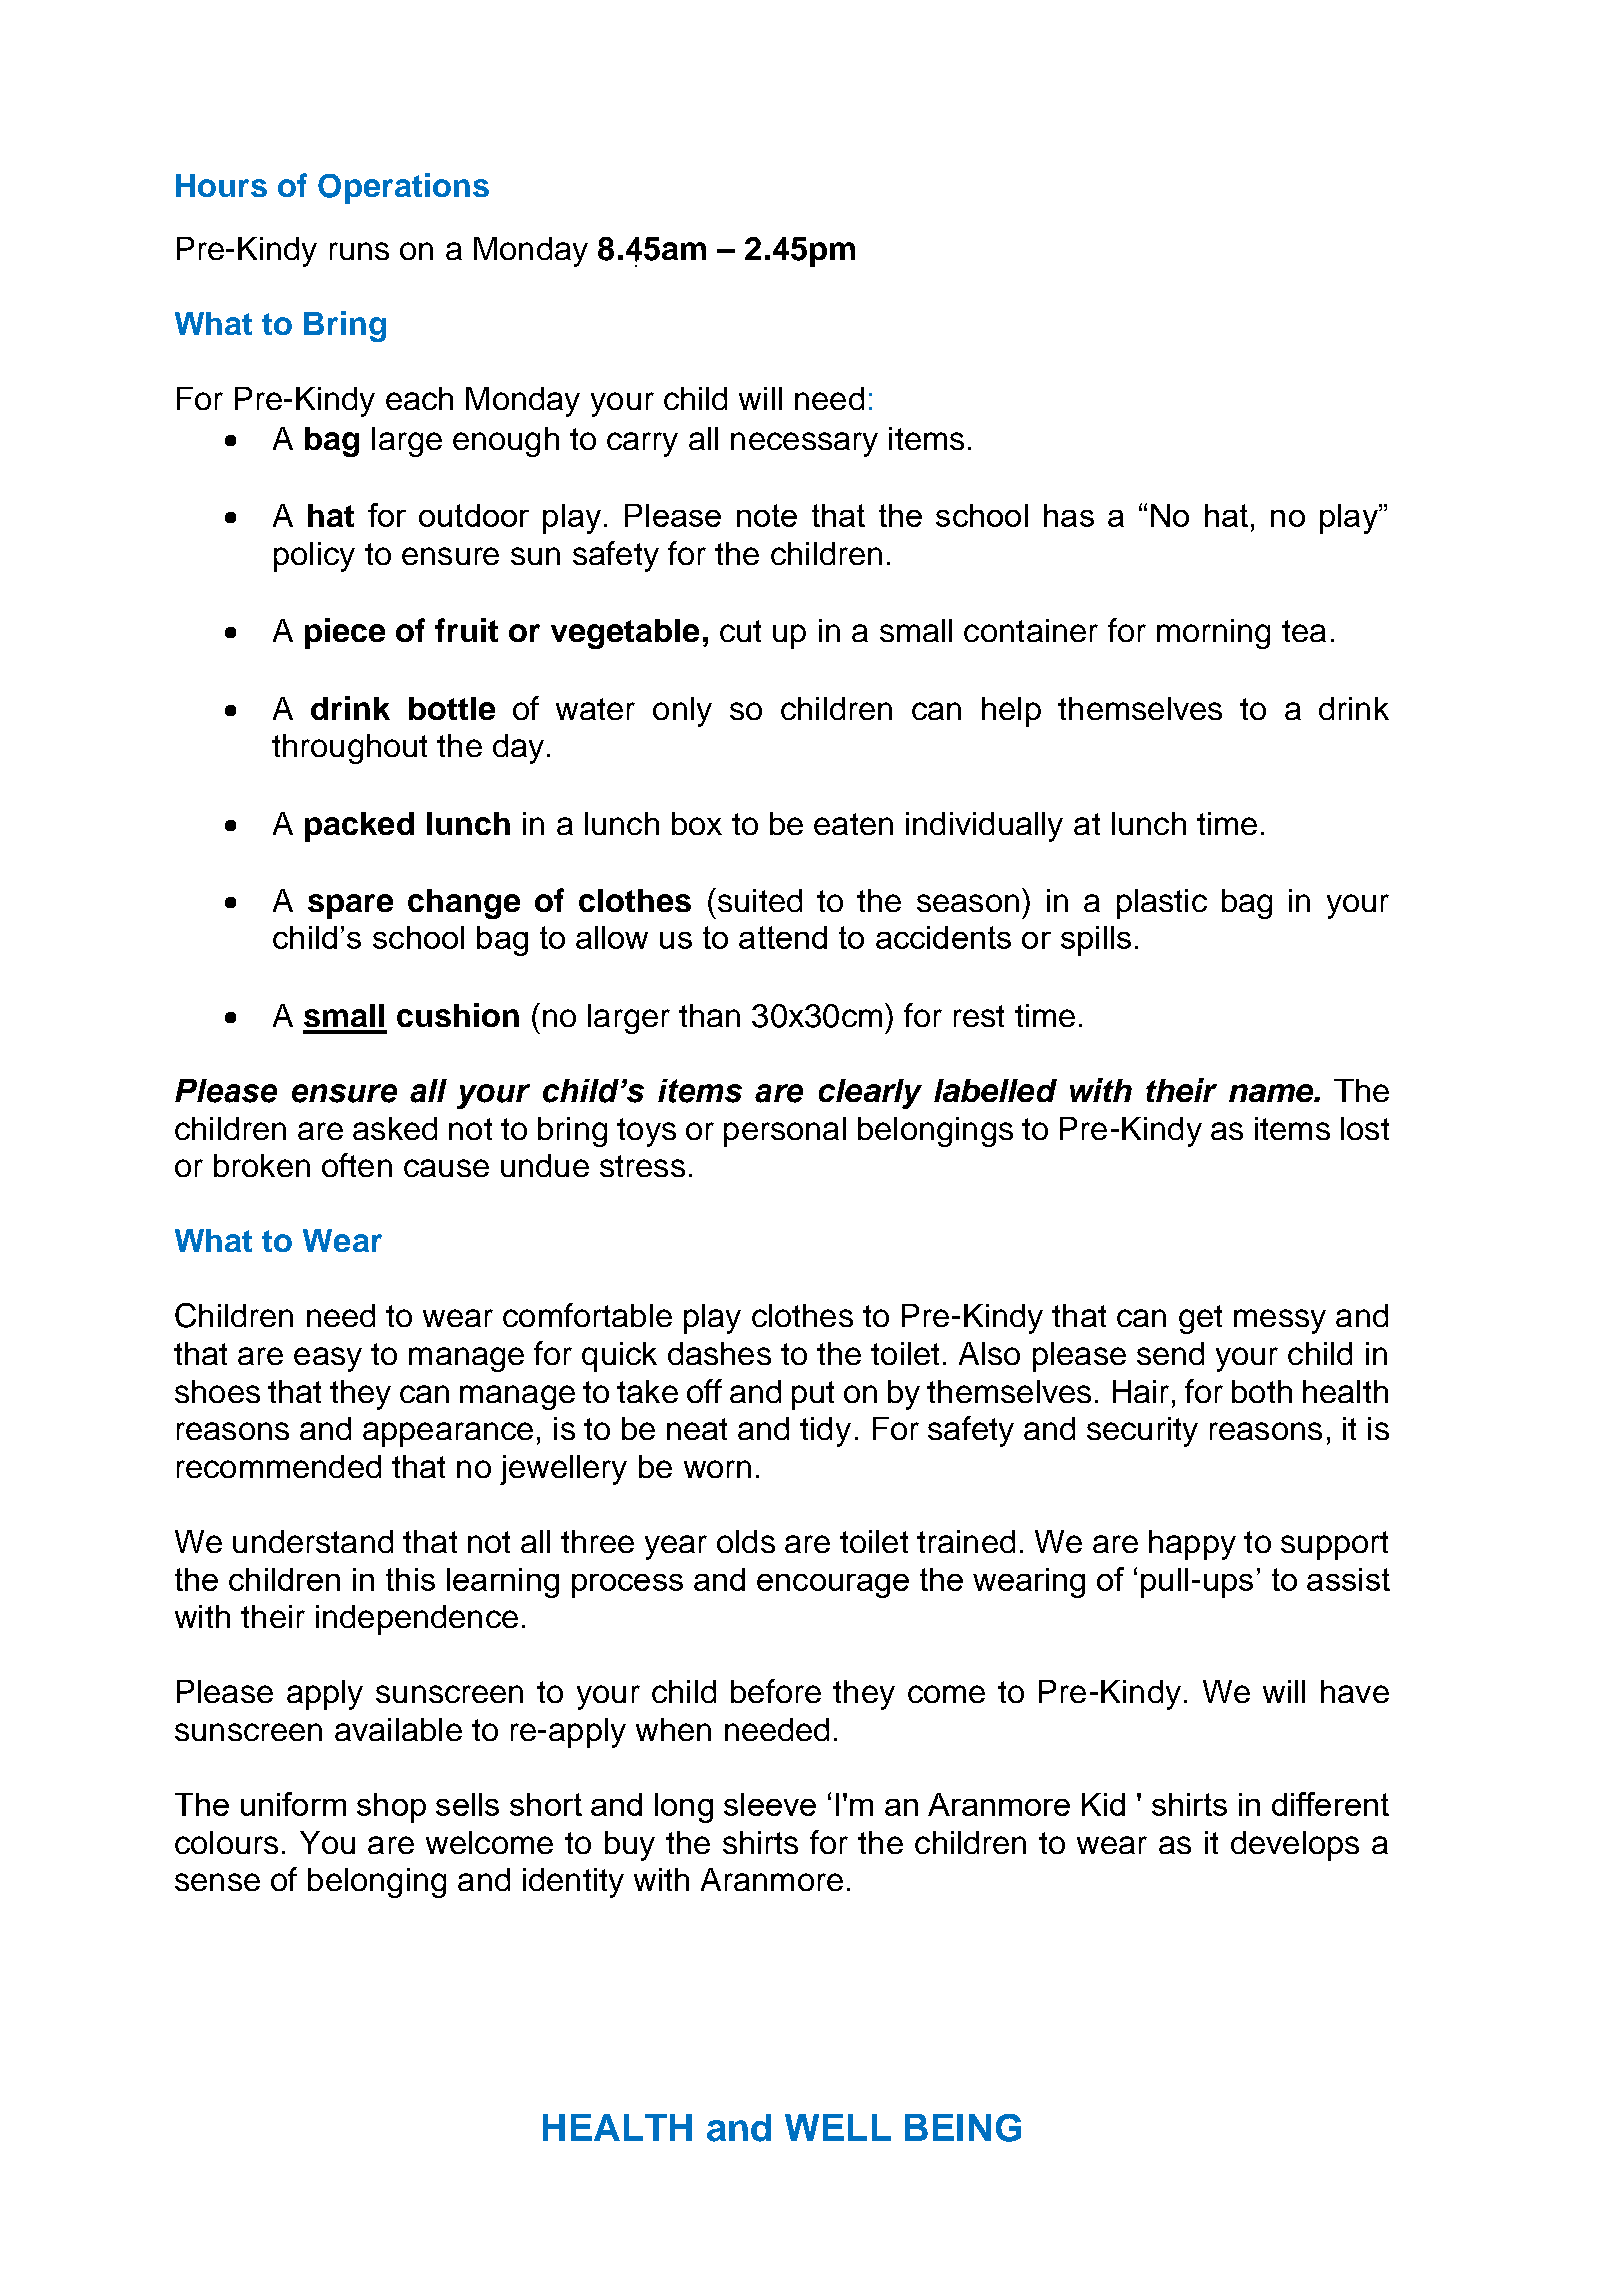 This screenshot has height=2292, width=1621. Describe the element at coordinates (804, 444) in the screenshot. I see `necessary` at that location.
